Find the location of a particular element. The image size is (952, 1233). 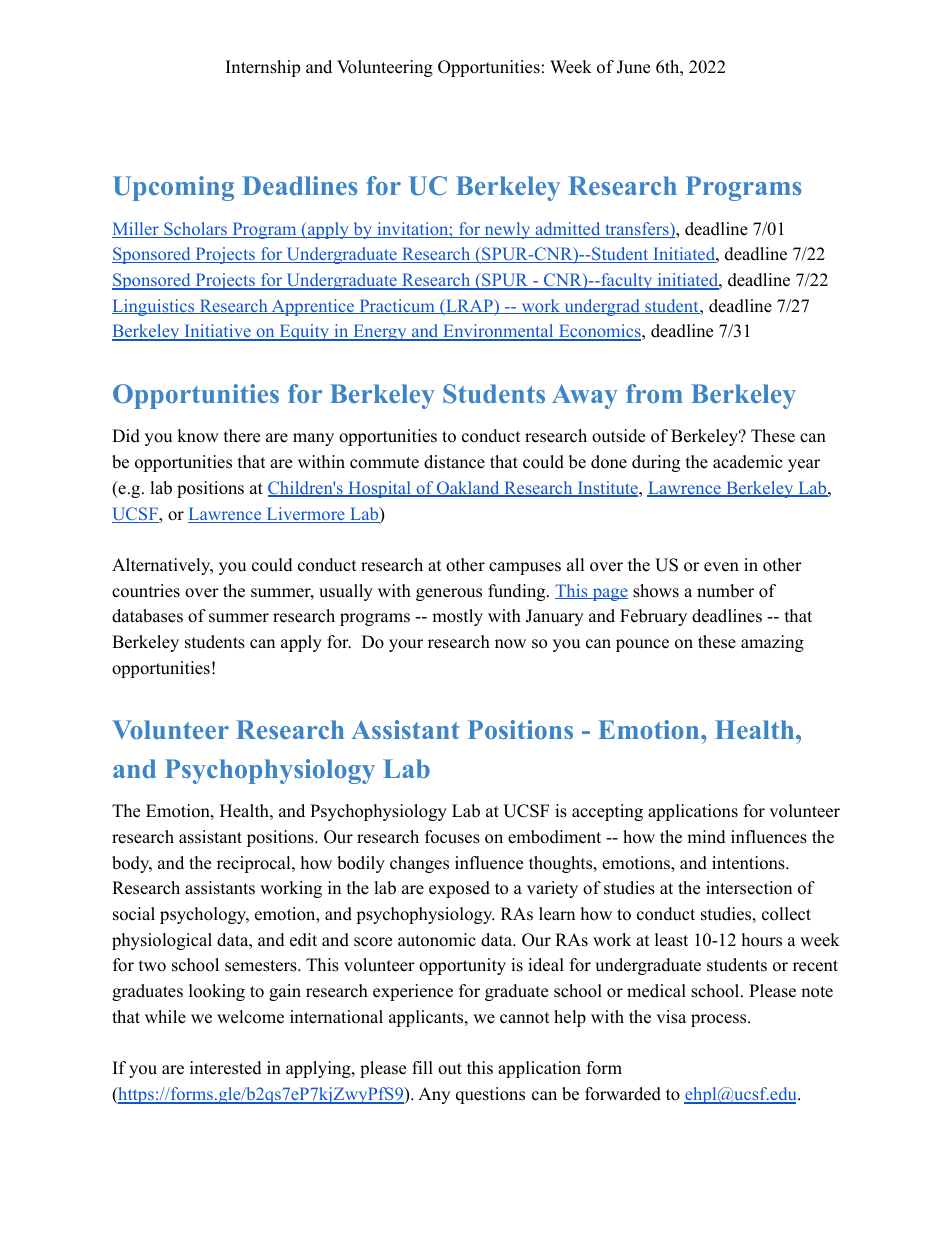

process is located at coordinates (718, 1020).
